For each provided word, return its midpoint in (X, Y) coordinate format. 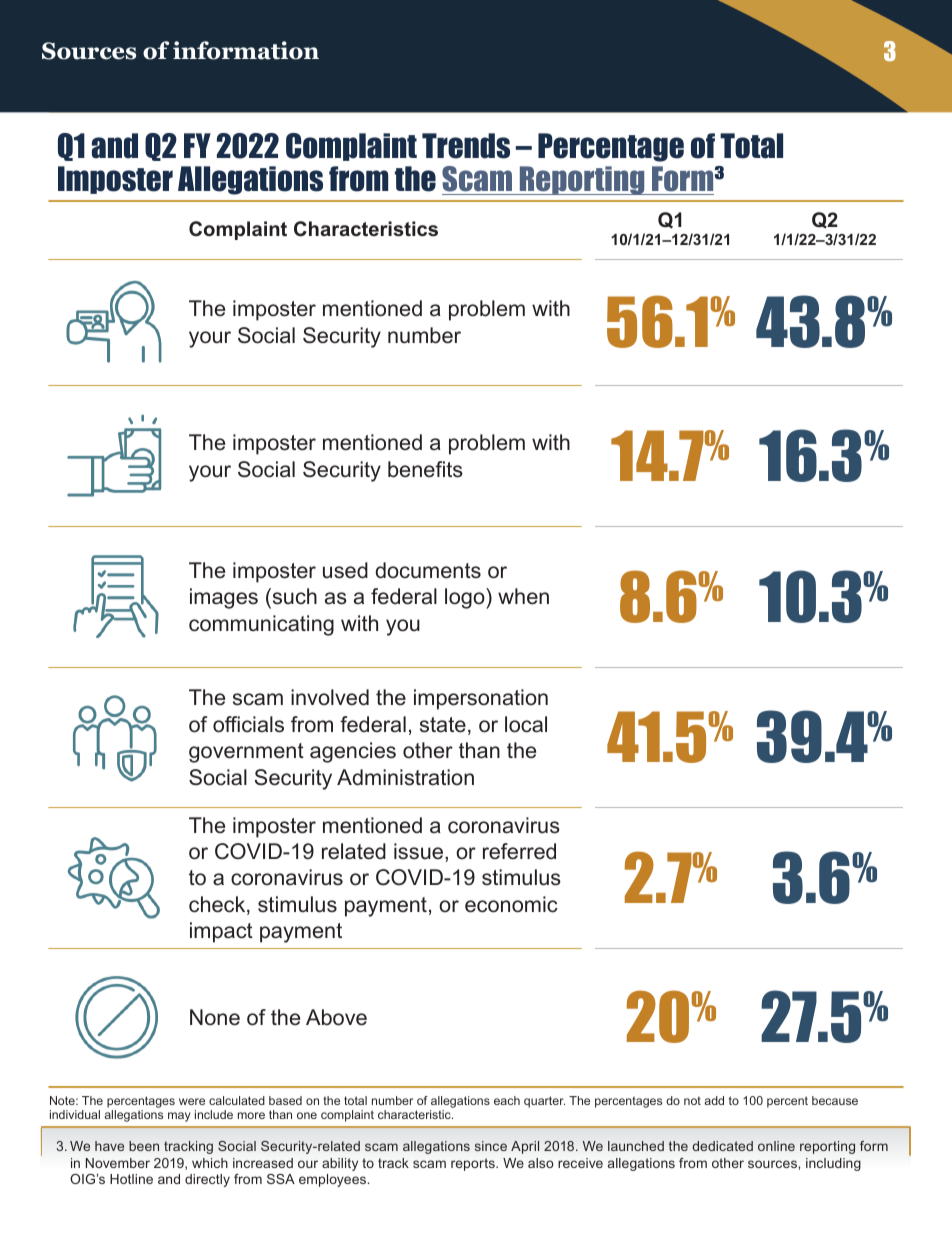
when (523, 596)
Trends (466, 146)
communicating (261, 625)
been (144, 1146)
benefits (425, 469)
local (526, 724)
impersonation (481, 699)
